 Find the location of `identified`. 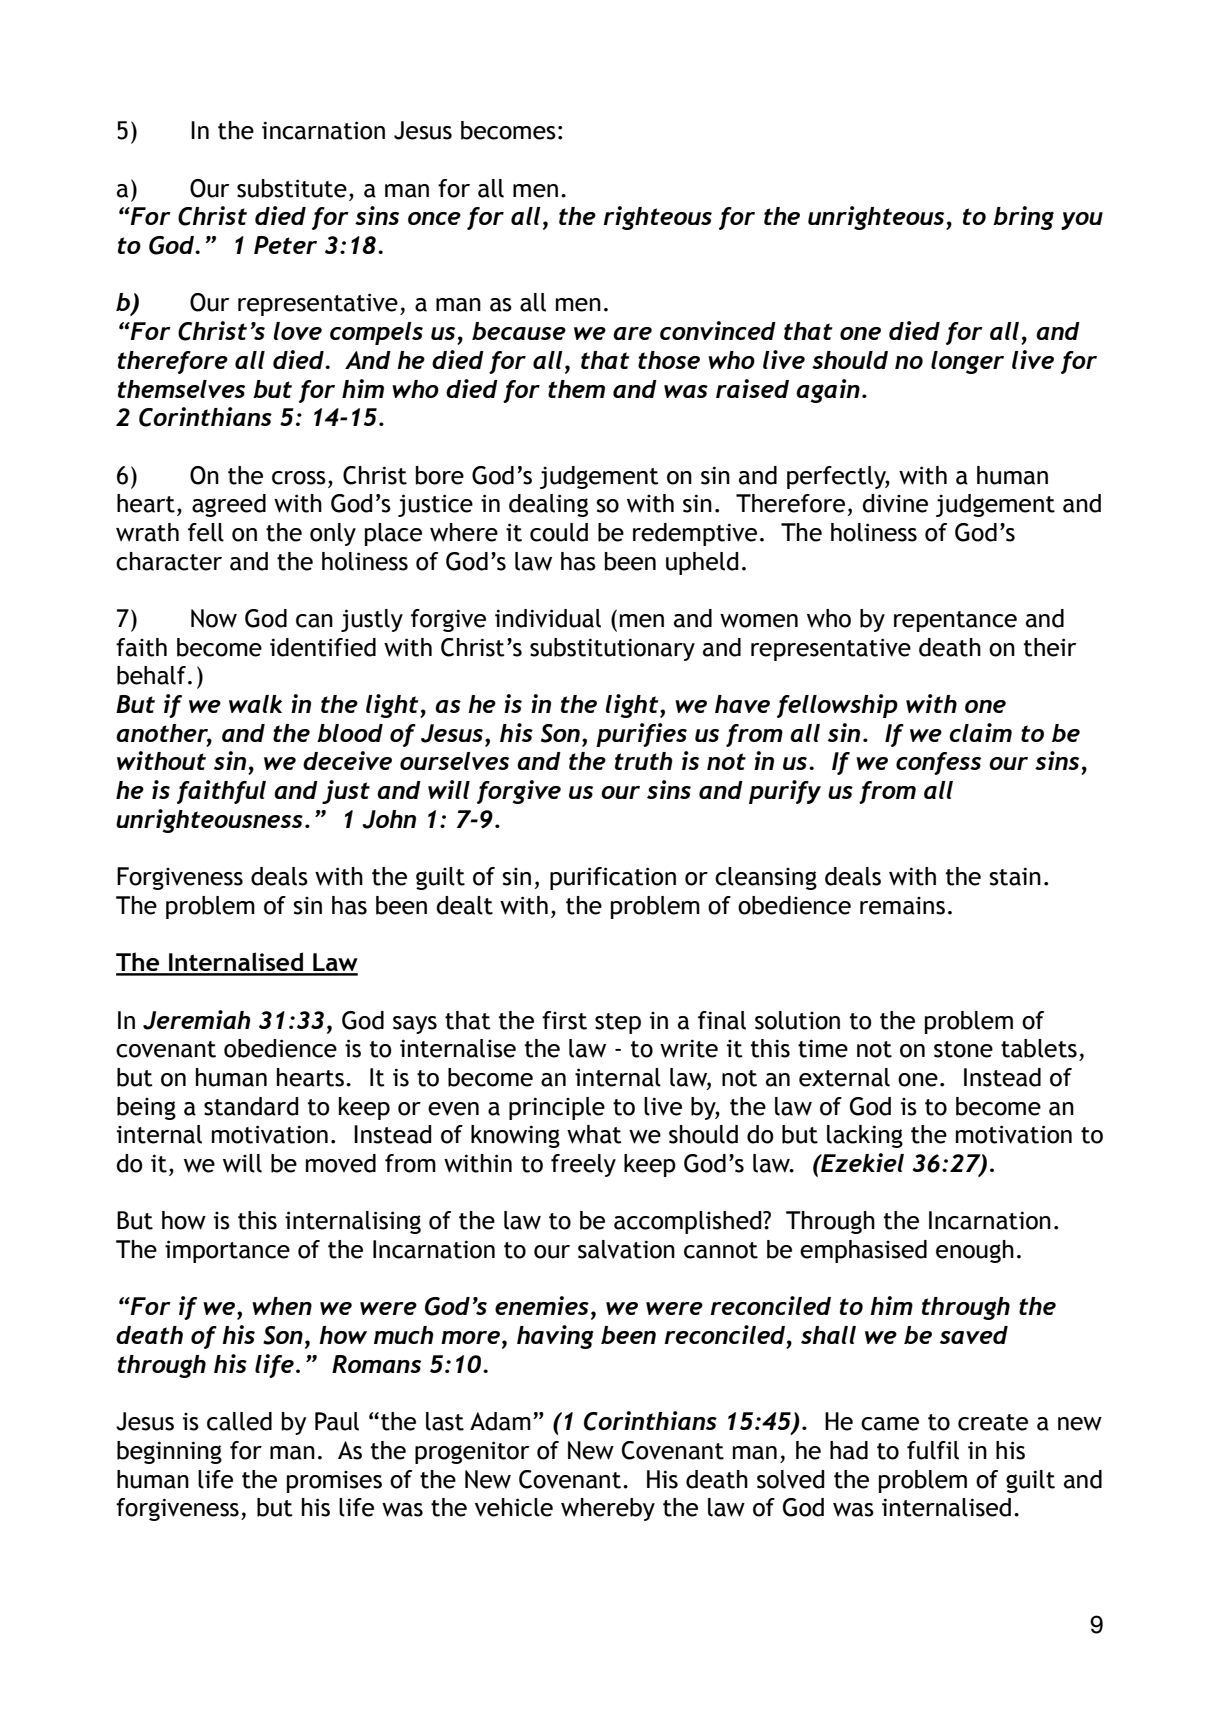

identified is located at coordinates (323, 647).
